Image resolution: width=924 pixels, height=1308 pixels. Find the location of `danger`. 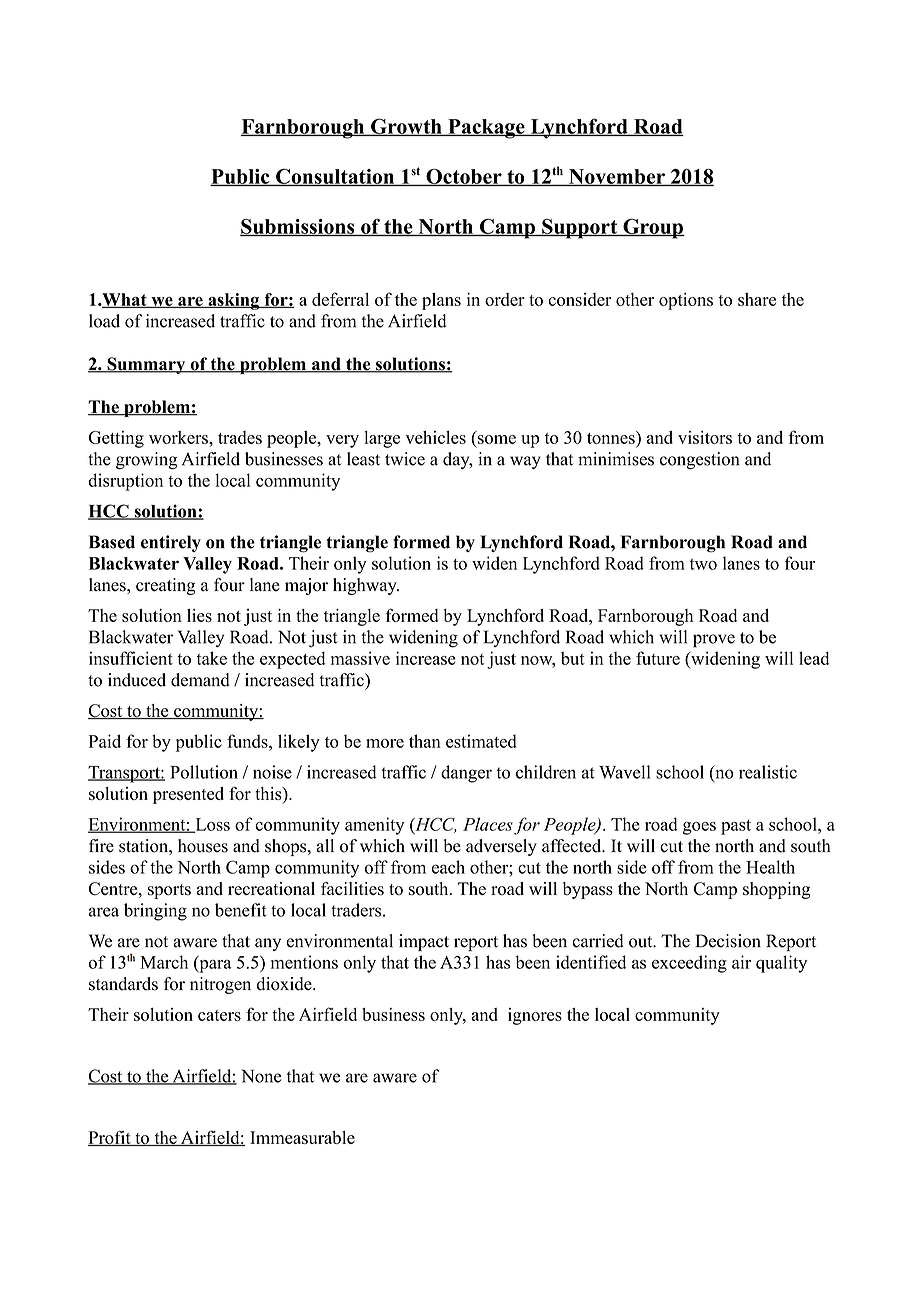

danger is located at coordinates (466, 774).
